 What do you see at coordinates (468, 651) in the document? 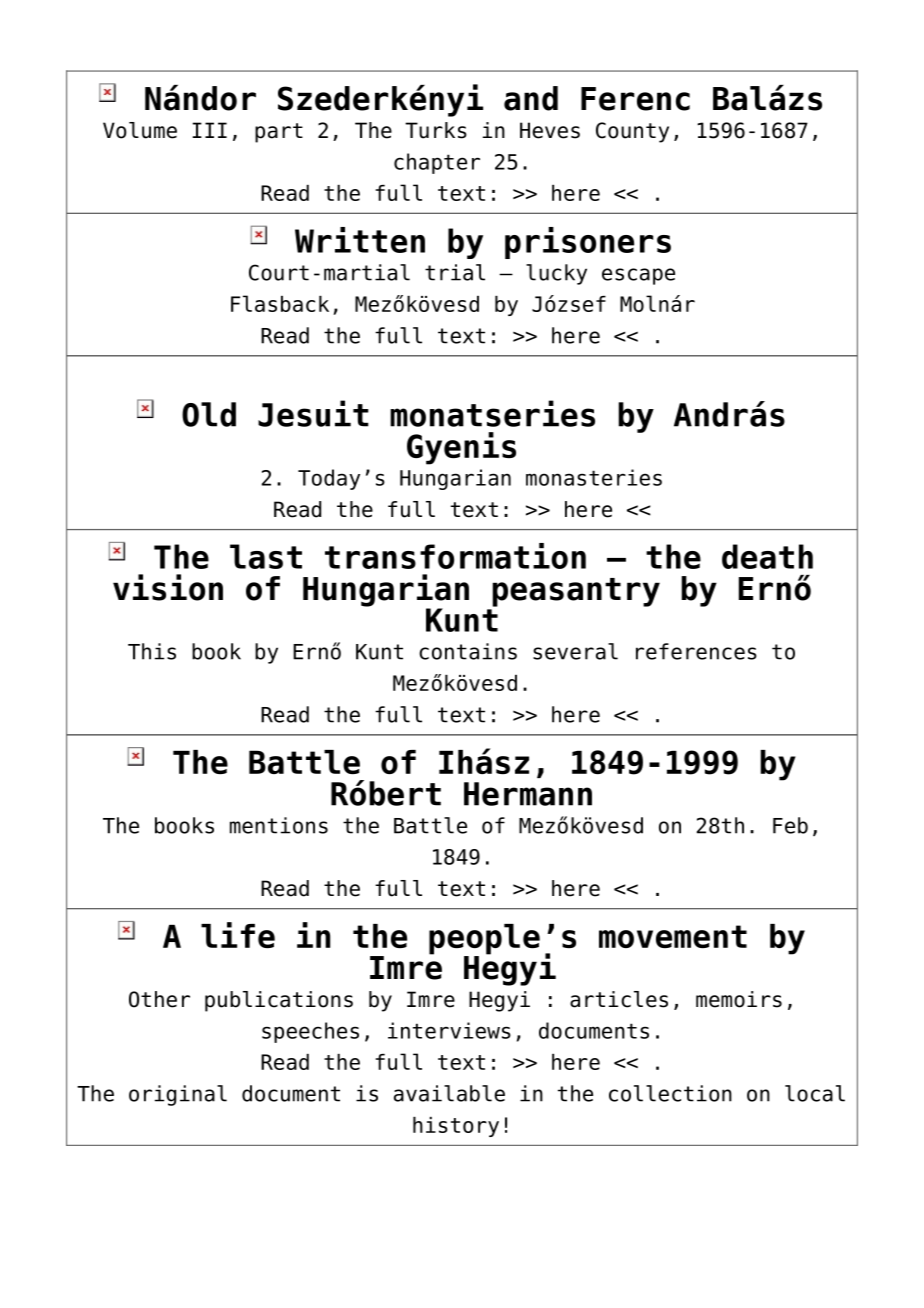
I see `contains` at bounding box center [468, 651].
